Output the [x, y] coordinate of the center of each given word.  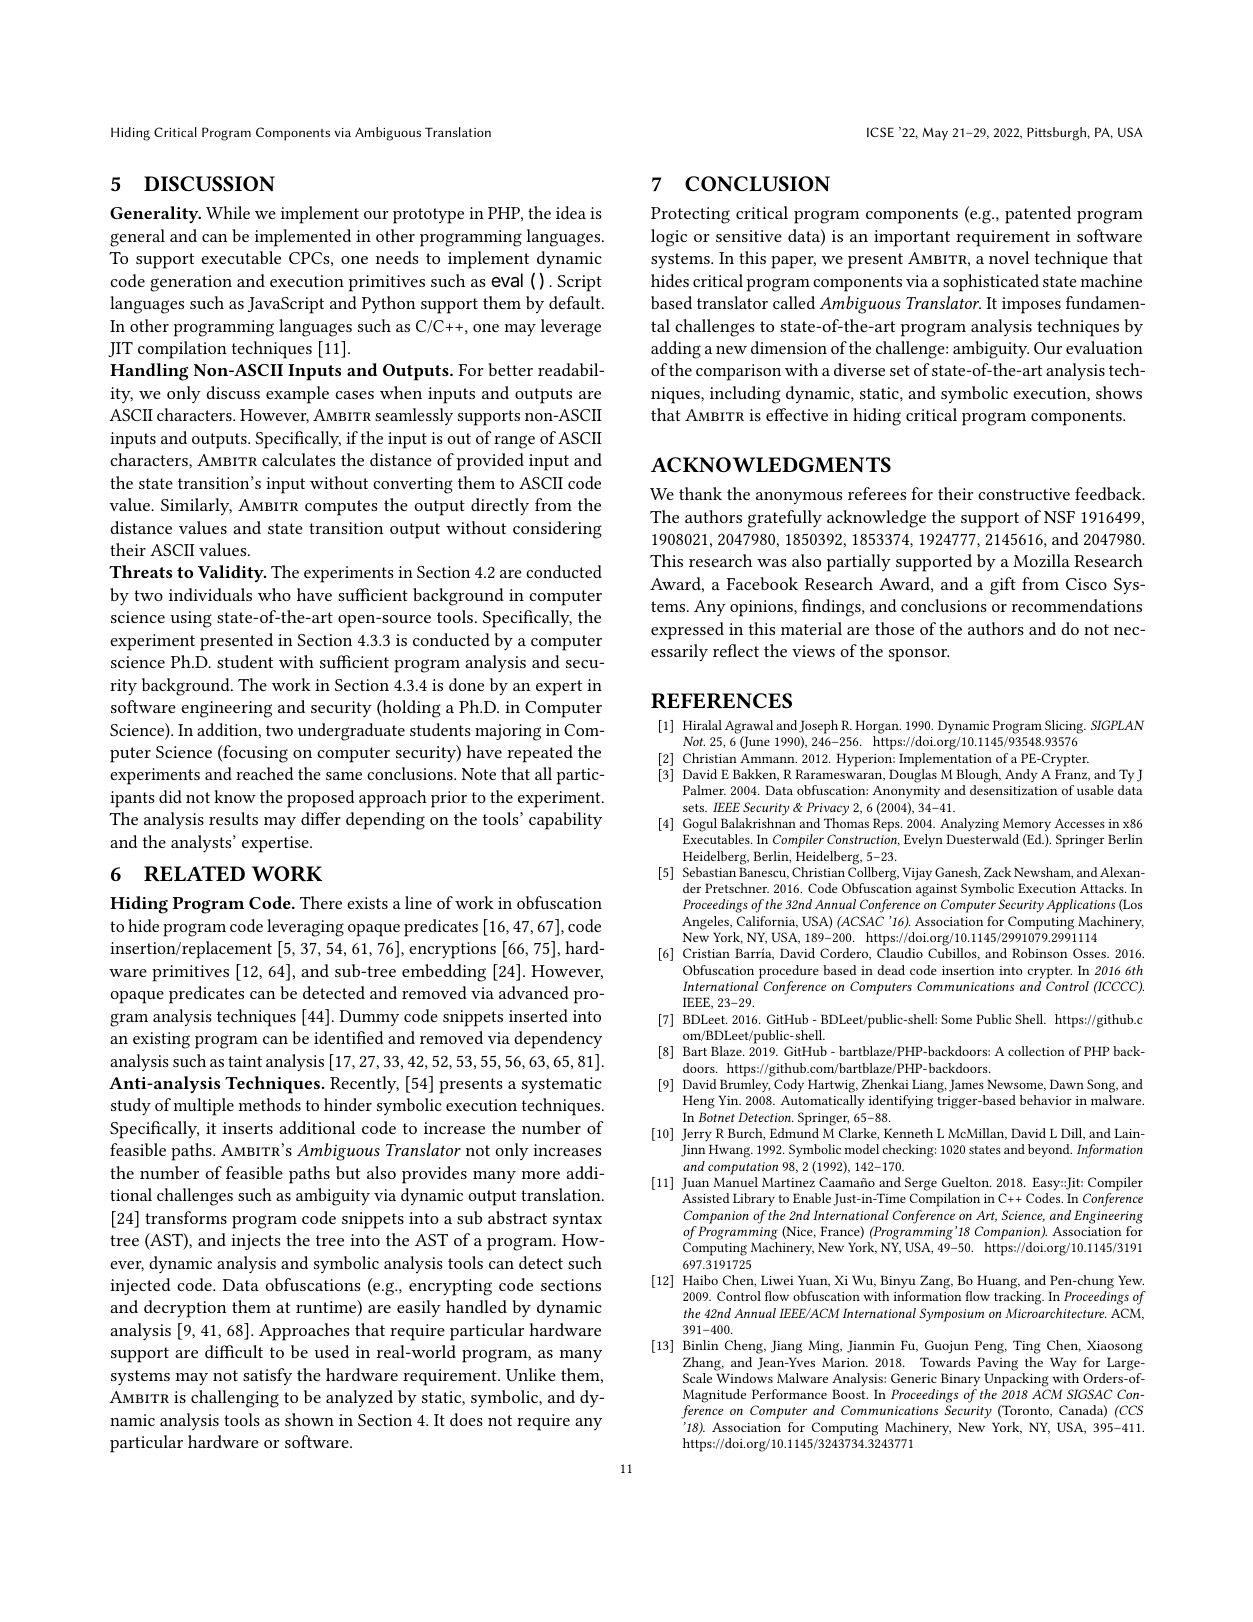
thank [700, 493]
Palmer [704, 790]
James [966, 1085]
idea [571, 212]
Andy [1021, 775]
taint [245, 1061]
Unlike [531, 1374]
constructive [1024, 494]
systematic [562, 1085]
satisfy [267, 1376]
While [228, 212]
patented [1038, 215]
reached [265, 773]
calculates [299, 459]
